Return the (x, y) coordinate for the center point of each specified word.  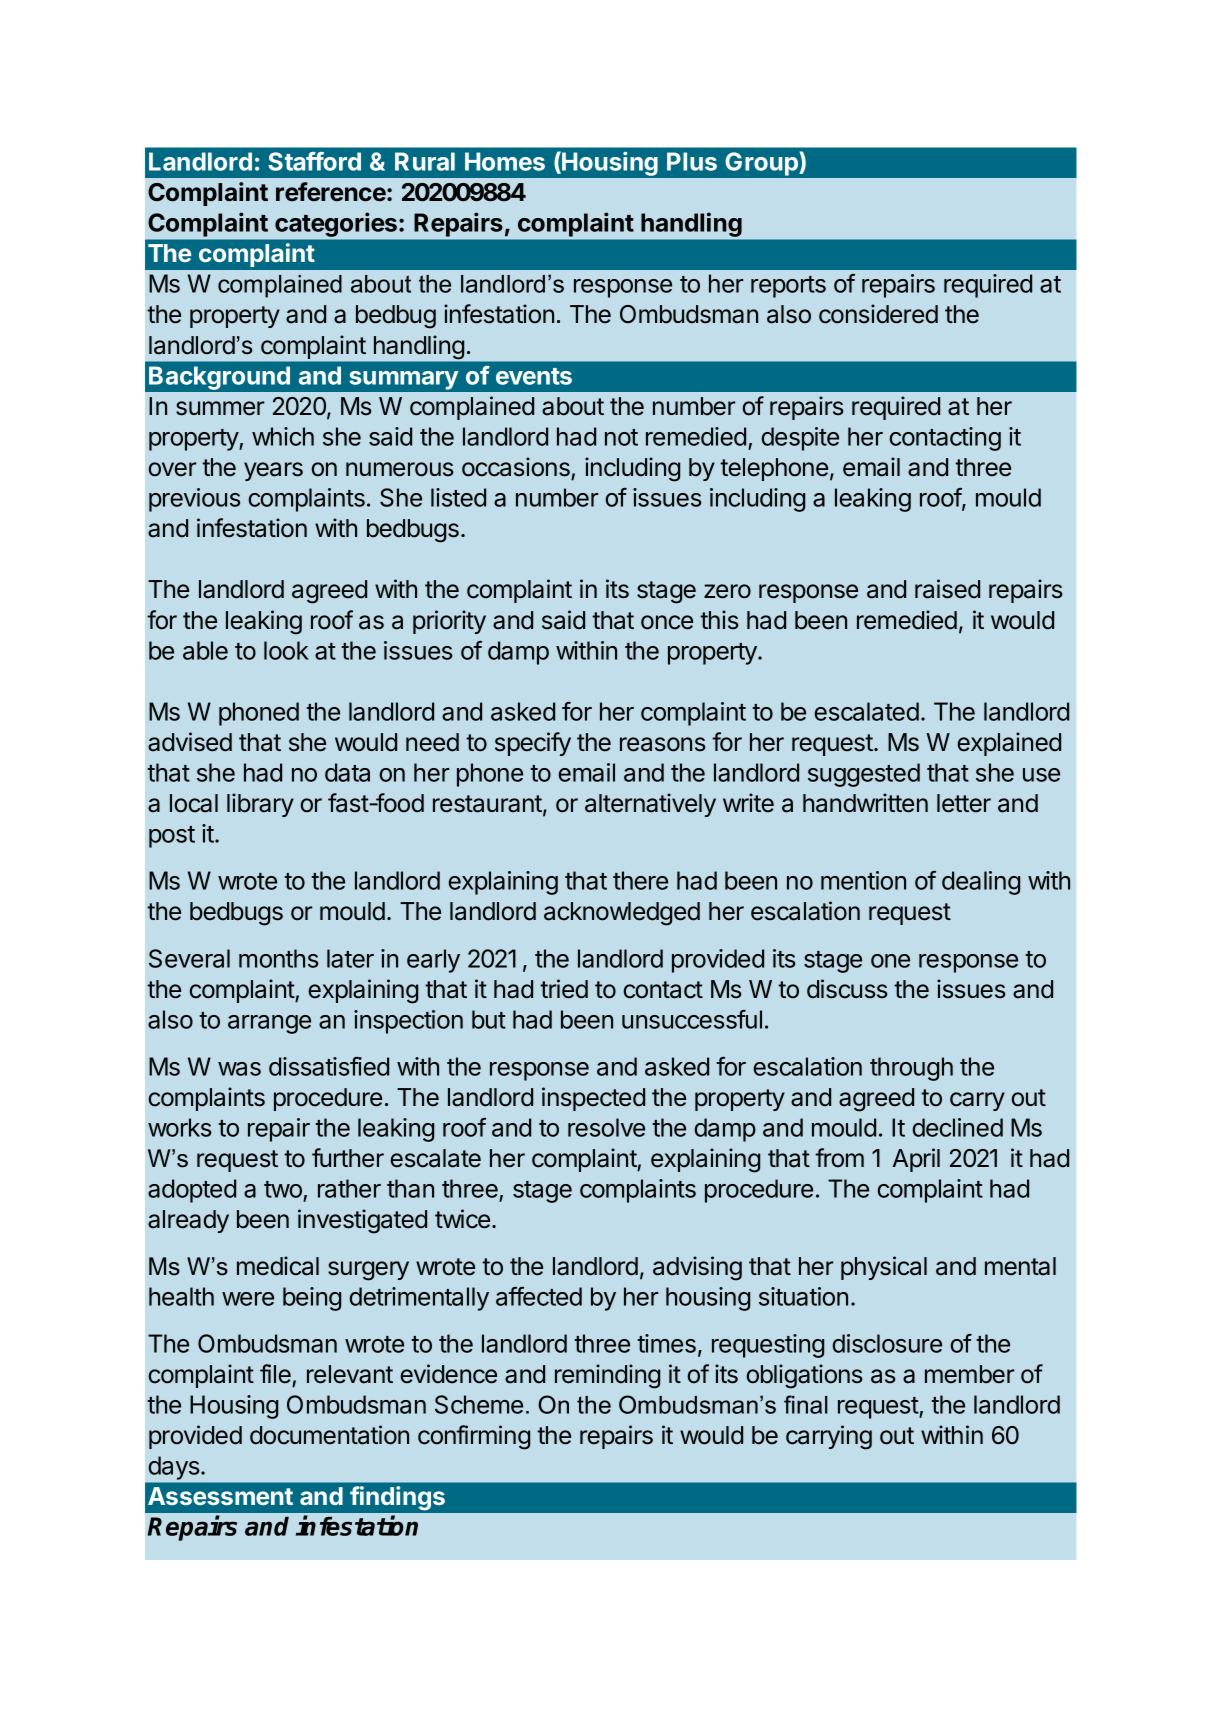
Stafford (314, 161)
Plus (692, 161)
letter (964, 803)
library (260, 805)
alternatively (650, 805)
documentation (329, 1435)
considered (878, 314)
